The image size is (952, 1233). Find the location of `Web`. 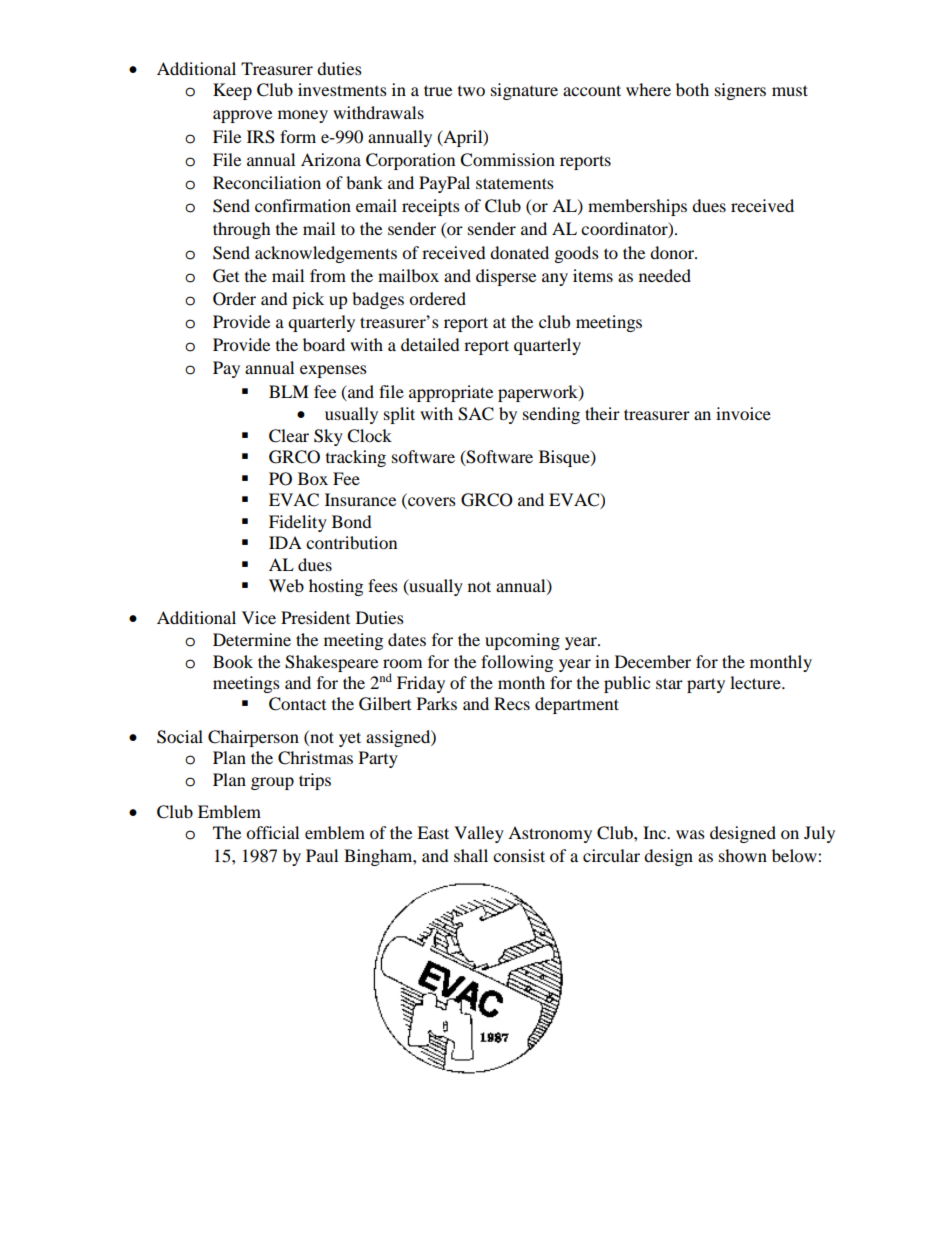

Web is located at coordinates (286, 585).
